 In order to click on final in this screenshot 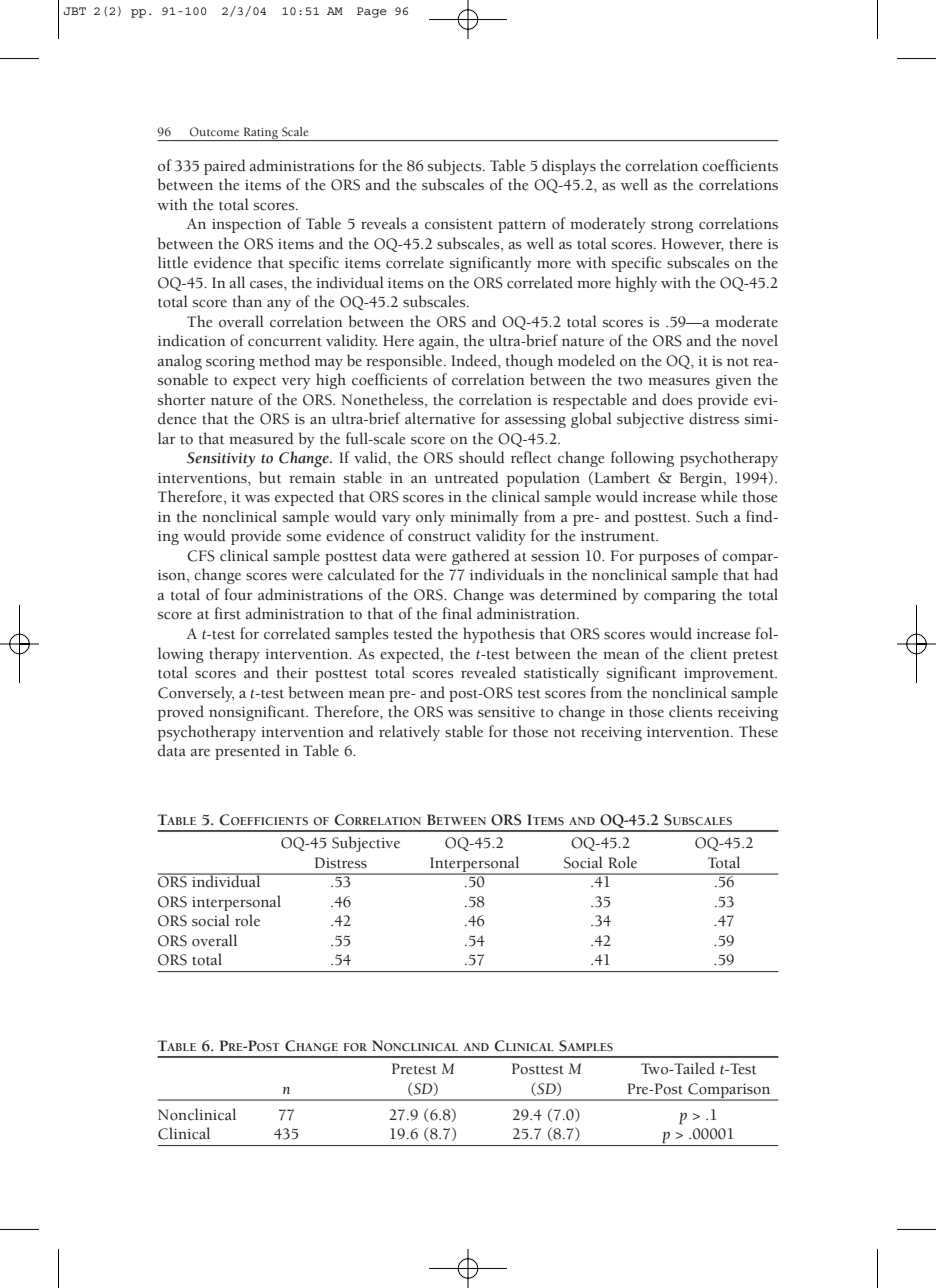, I will do `click(457, 613)`.
